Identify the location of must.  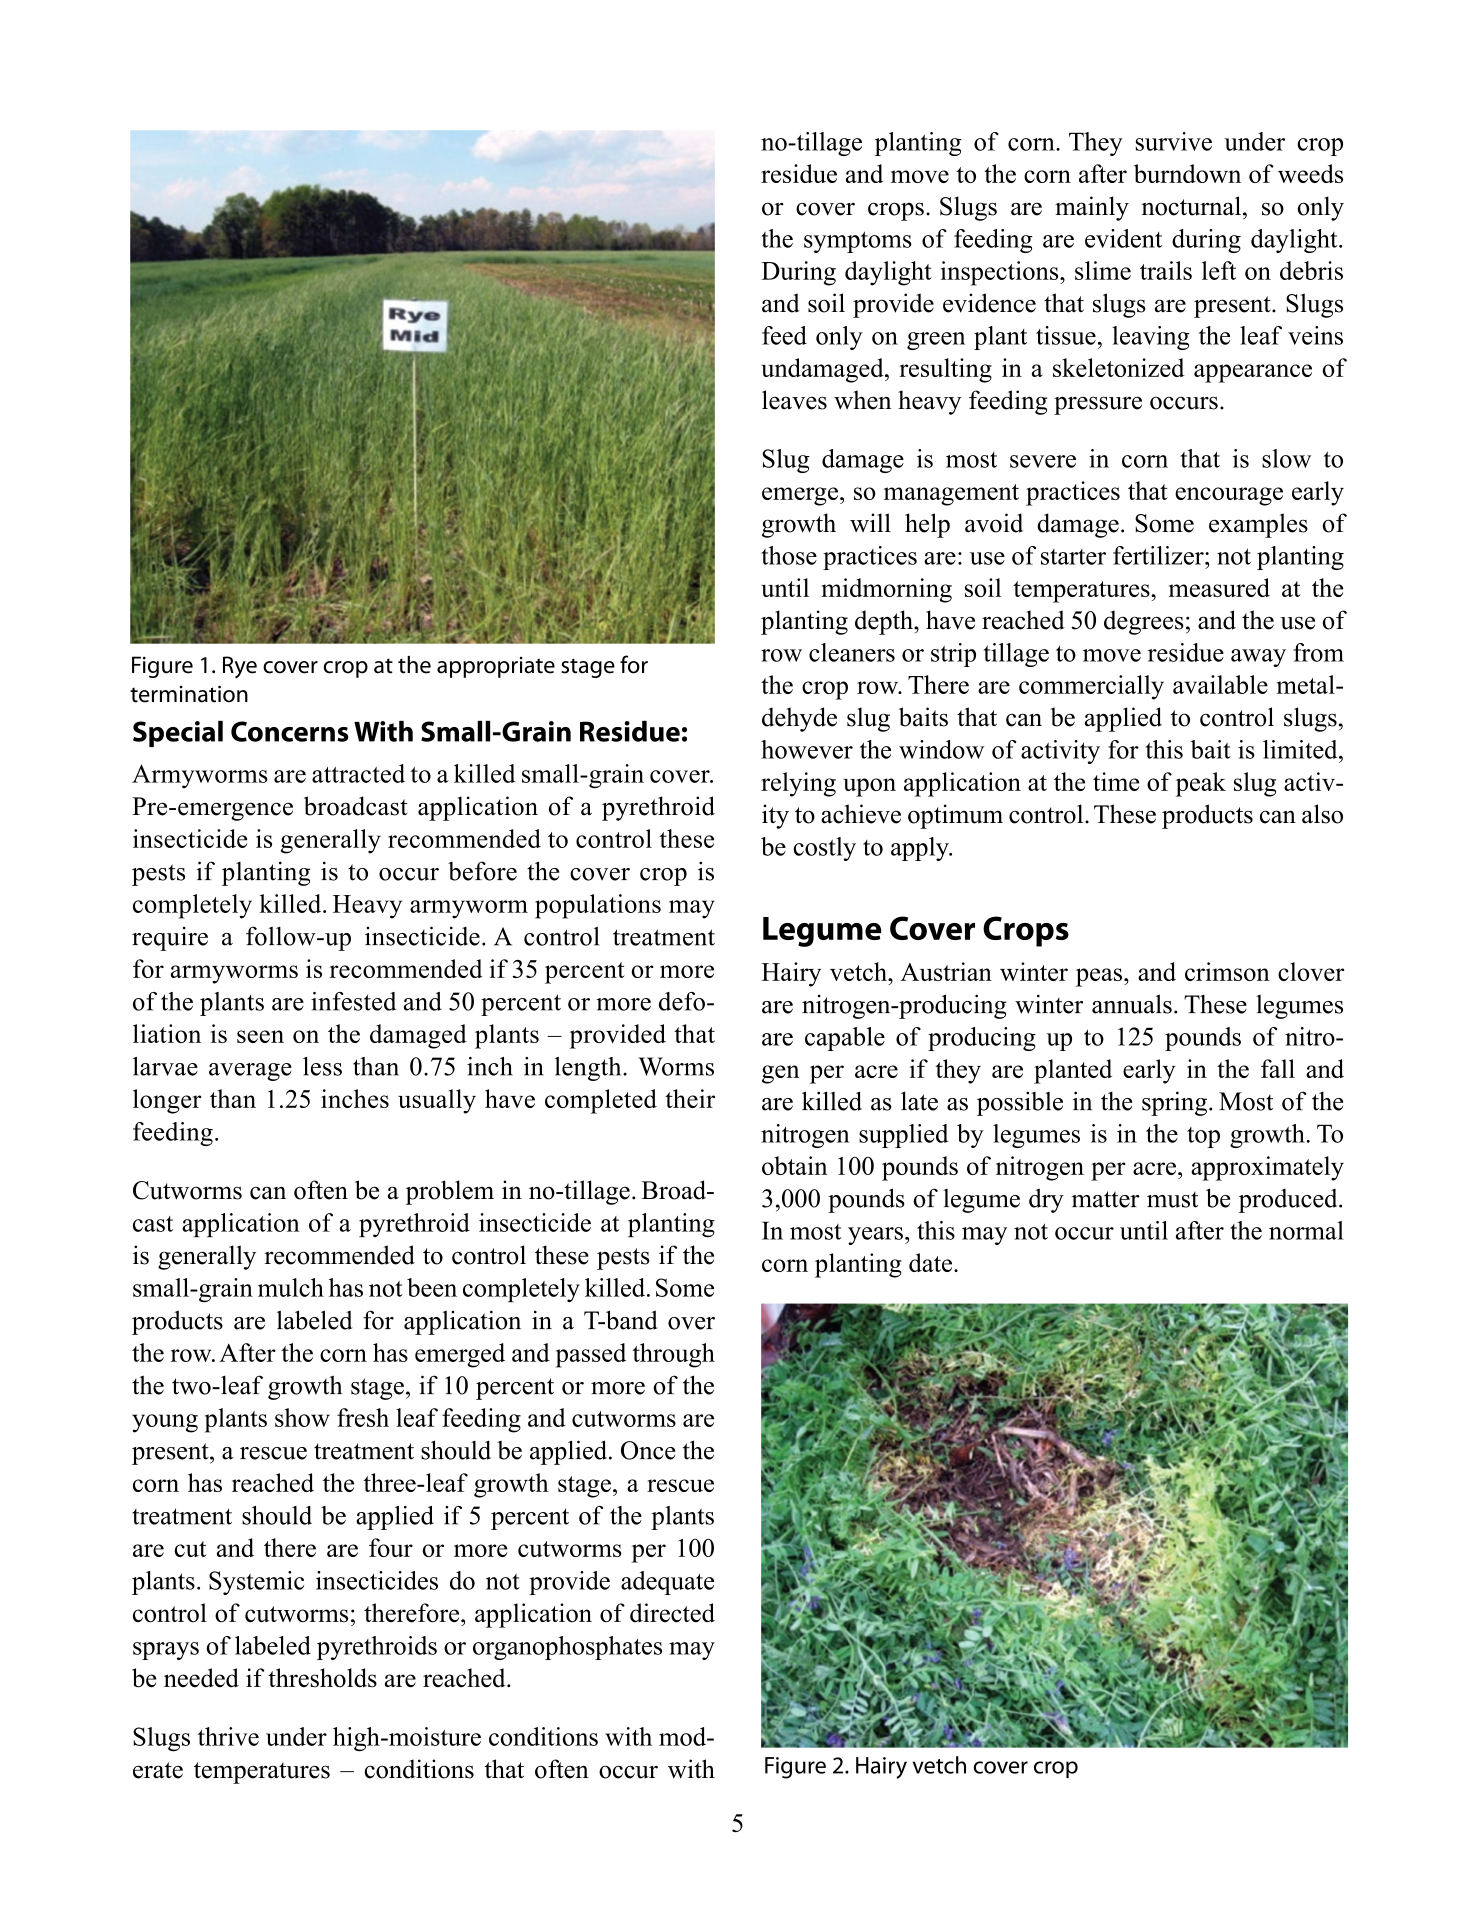
(1172, 1200).
